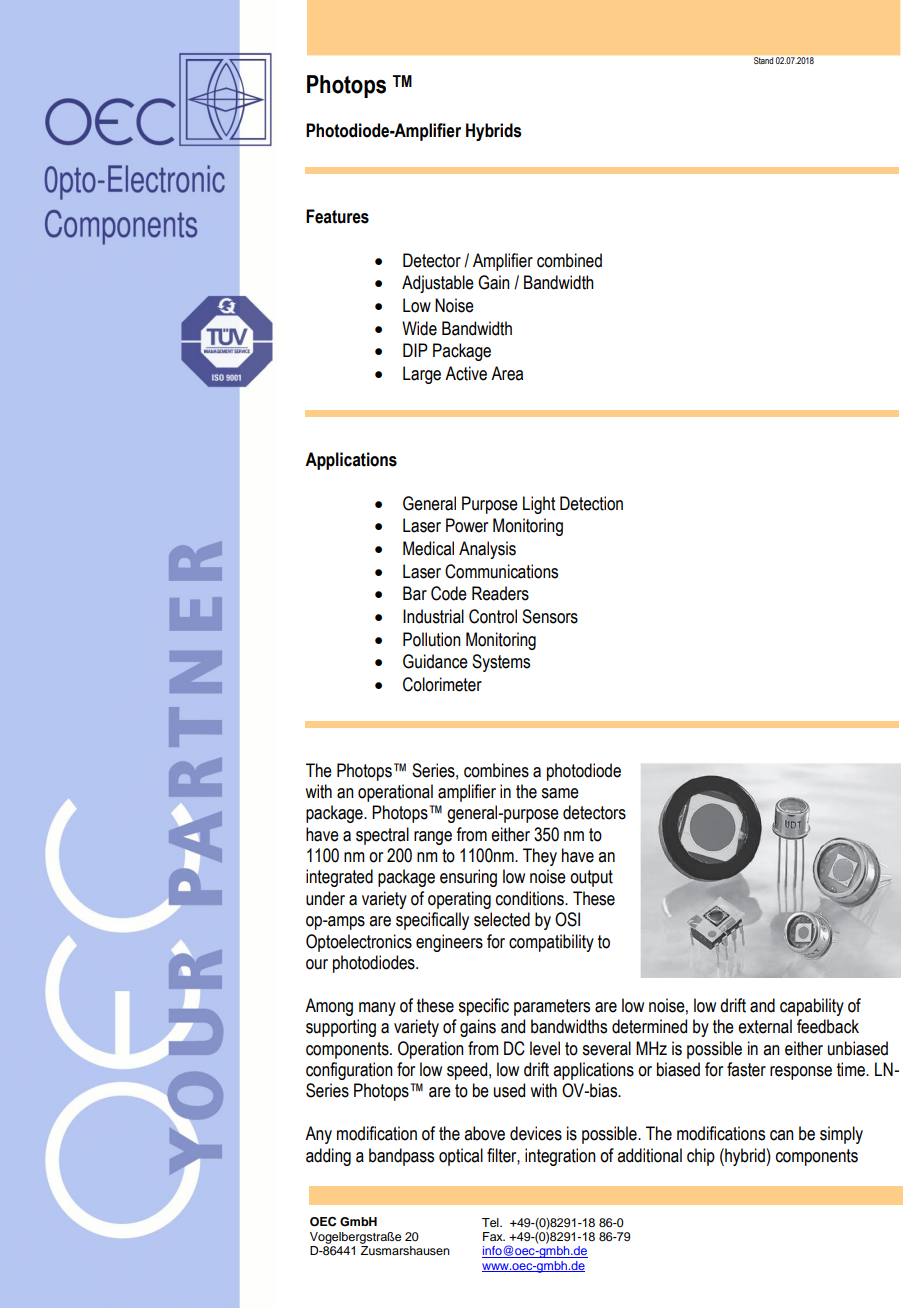 This screenshot has width=924, height=1308. Describe the element at coordinates (569, 260) in the screenshot. I see `combined` at that location.
